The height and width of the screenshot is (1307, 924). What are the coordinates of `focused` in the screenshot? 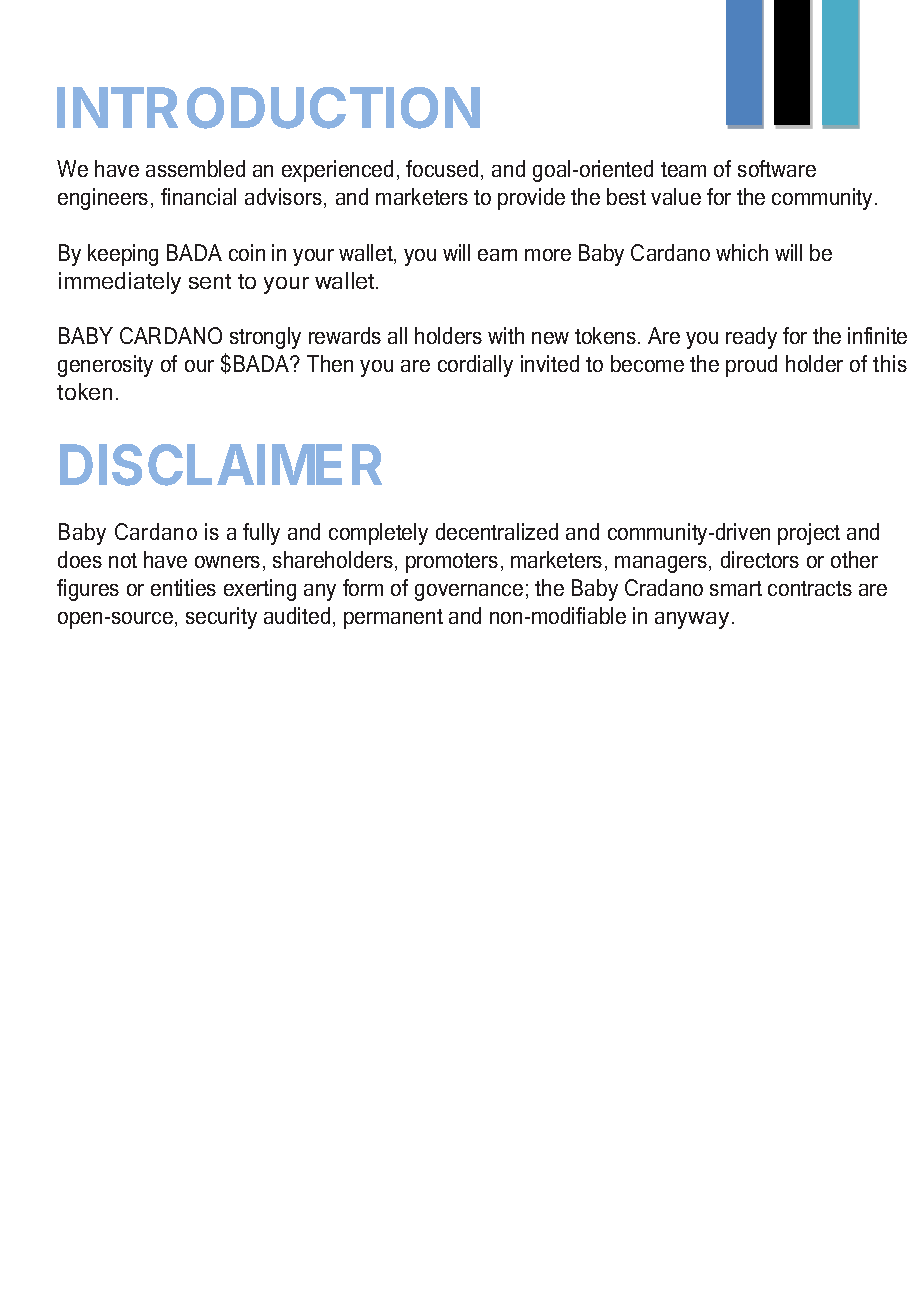 It's located at (442, 168).
